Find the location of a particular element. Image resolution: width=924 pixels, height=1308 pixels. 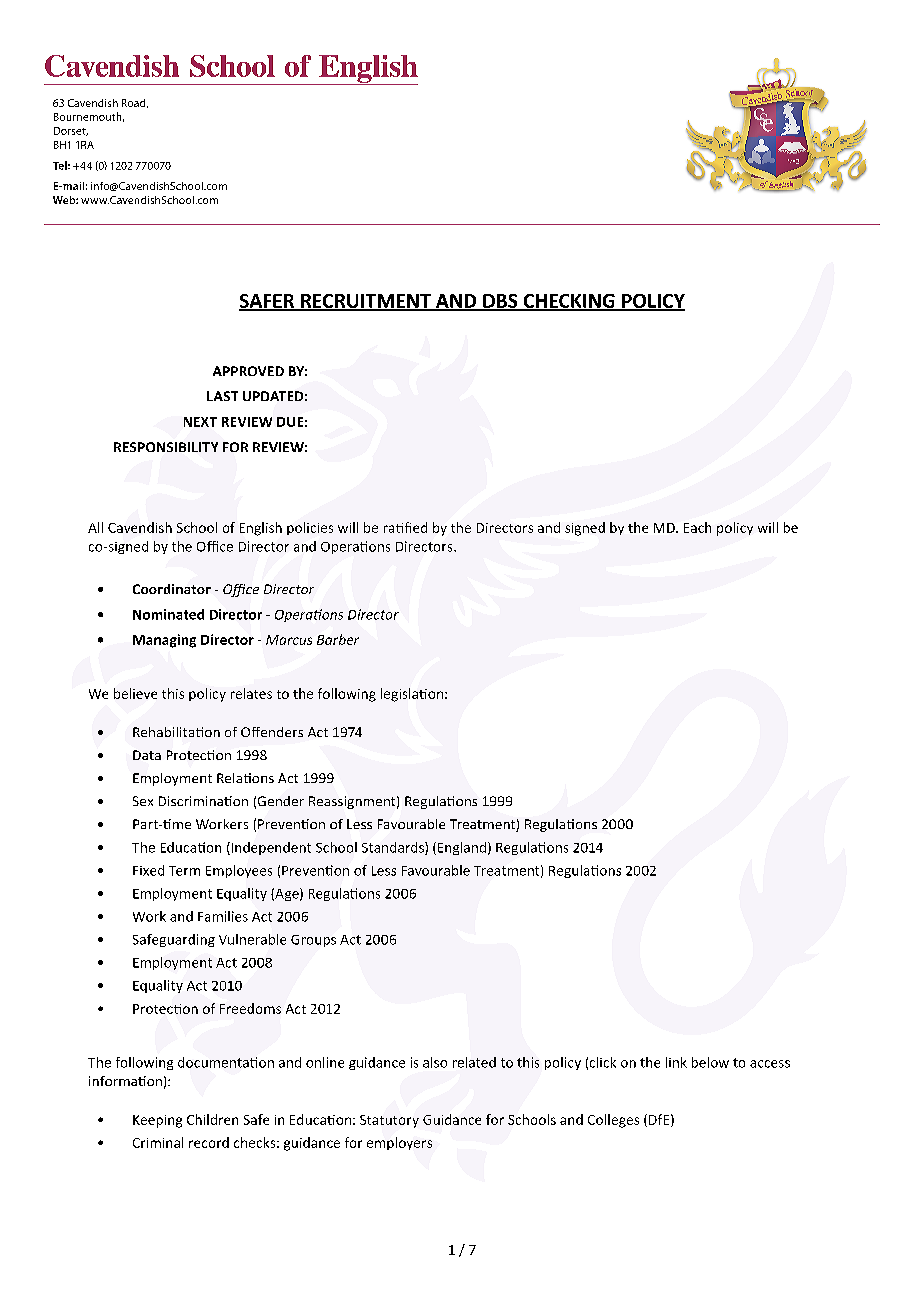

CHECKING is located at coordinates (569, 302).
